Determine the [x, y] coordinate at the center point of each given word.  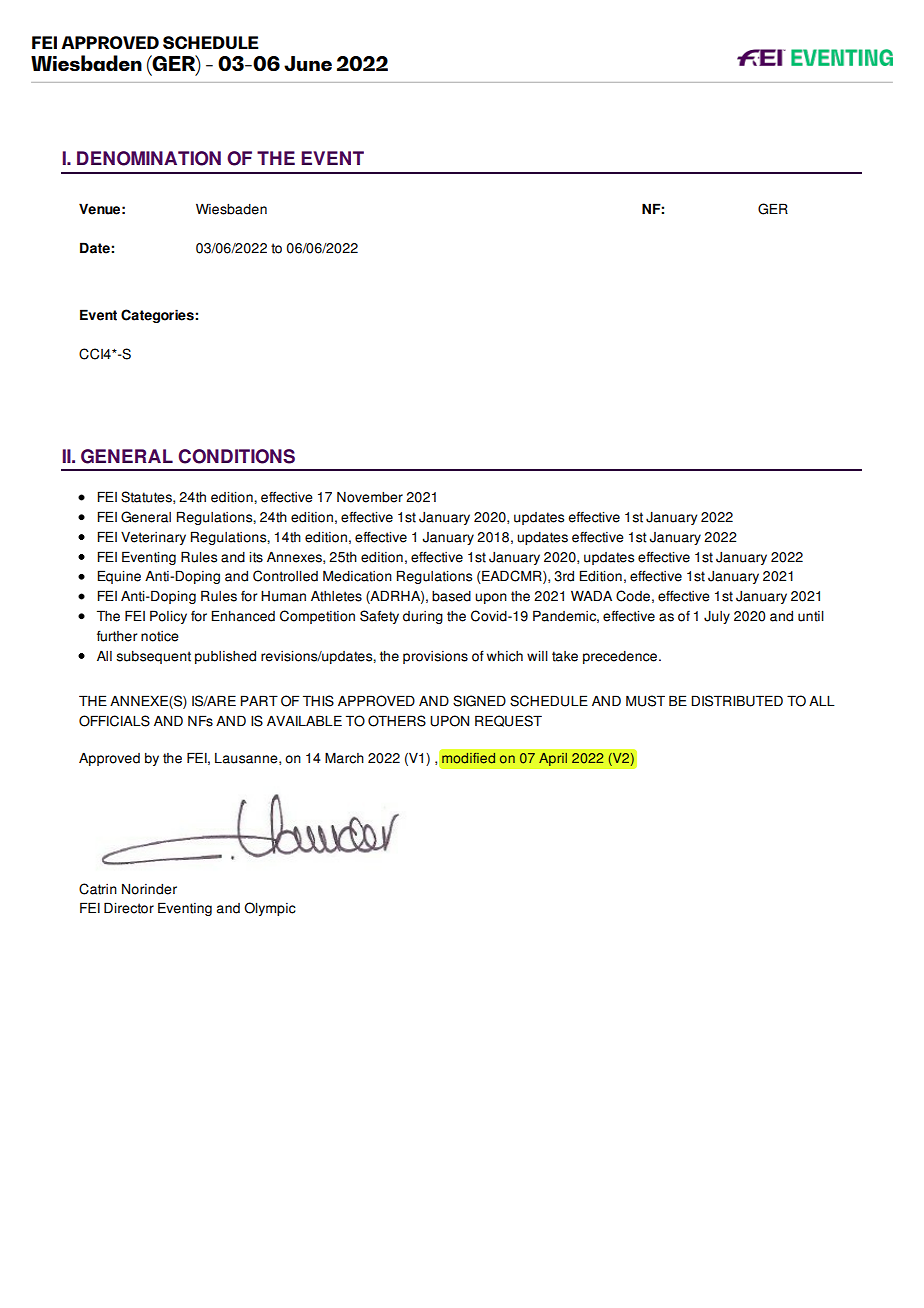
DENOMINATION [149, 158]
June [308, 63]
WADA [591, 595]
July [717, 617]
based [451, 596]
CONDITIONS [236, 456]
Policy [168, 617]
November [370, 497]
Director [129, 908]
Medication [357, 576]
